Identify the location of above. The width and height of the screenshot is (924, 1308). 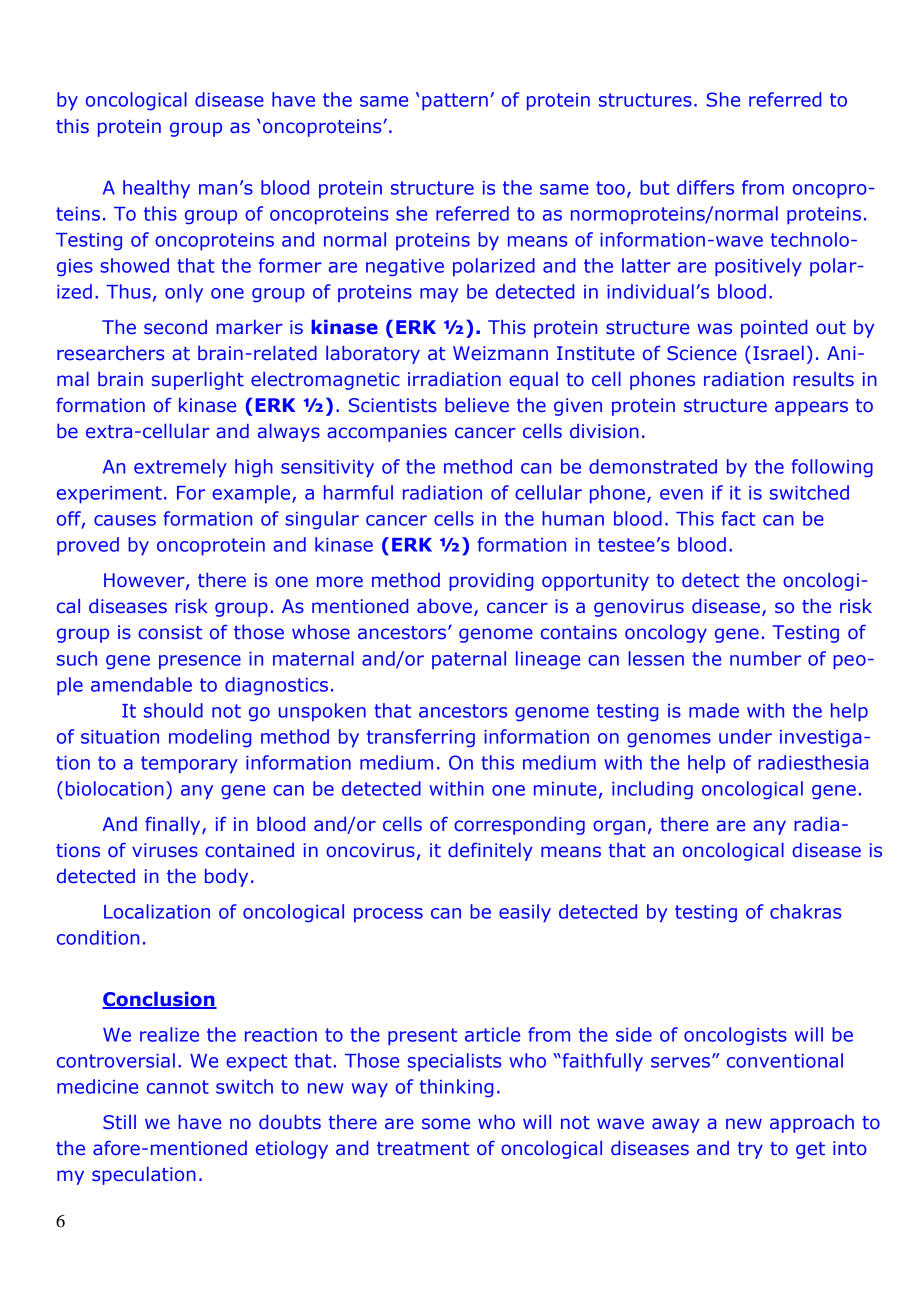
(444, 605).
